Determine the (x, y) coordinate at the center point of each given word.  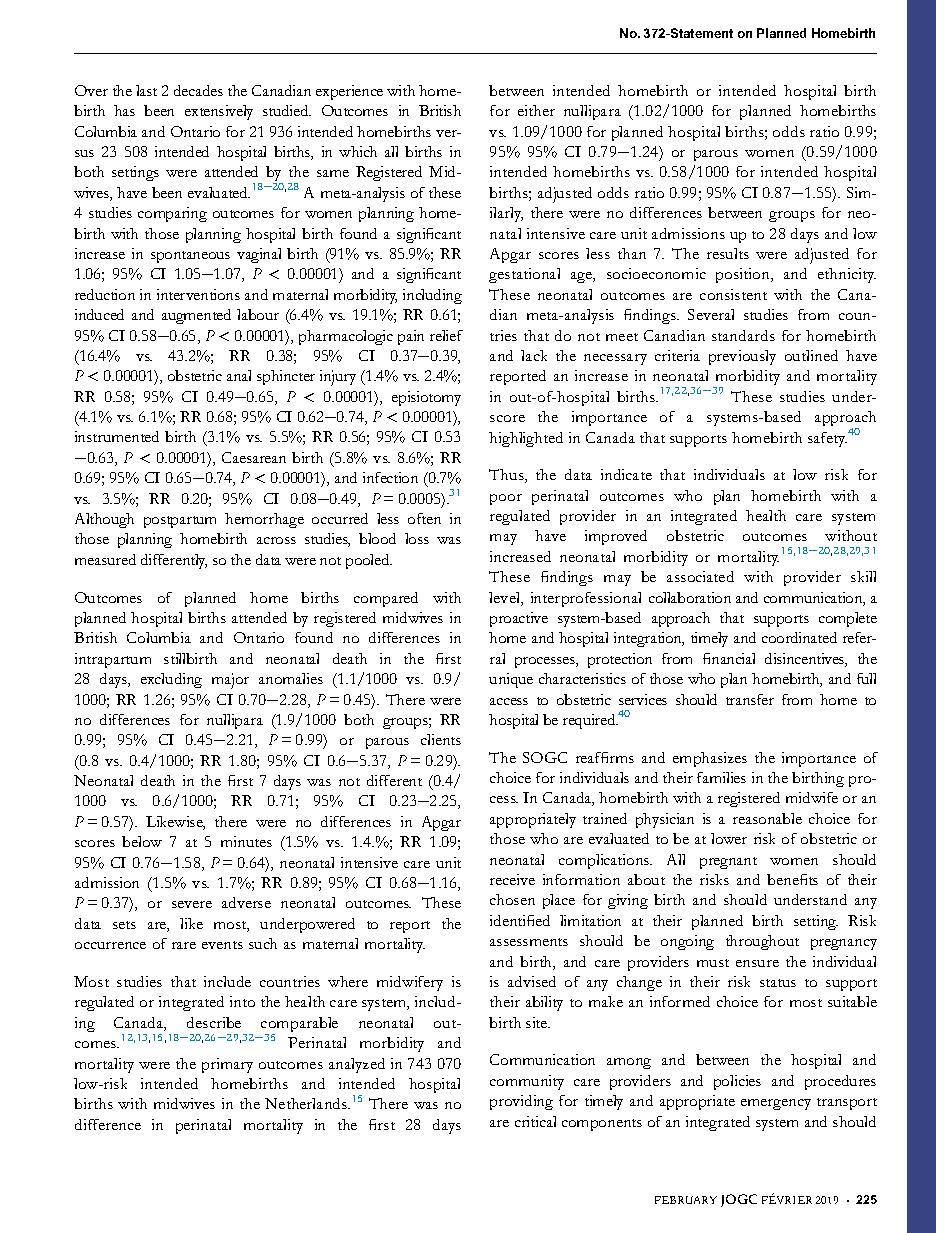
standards (743, 335)
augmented (196, 316)
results (728, 253)
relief (446, 335)
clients (441, 739)
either (536, 110)
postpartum (180, 522)
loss (417, 538)
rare (184, 945)
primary (227, 1065)
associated (700, 576)
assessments (529, 942)
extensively (219, 112)
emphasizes (710, 759)
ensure (757, 963)
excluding (171, 680)
